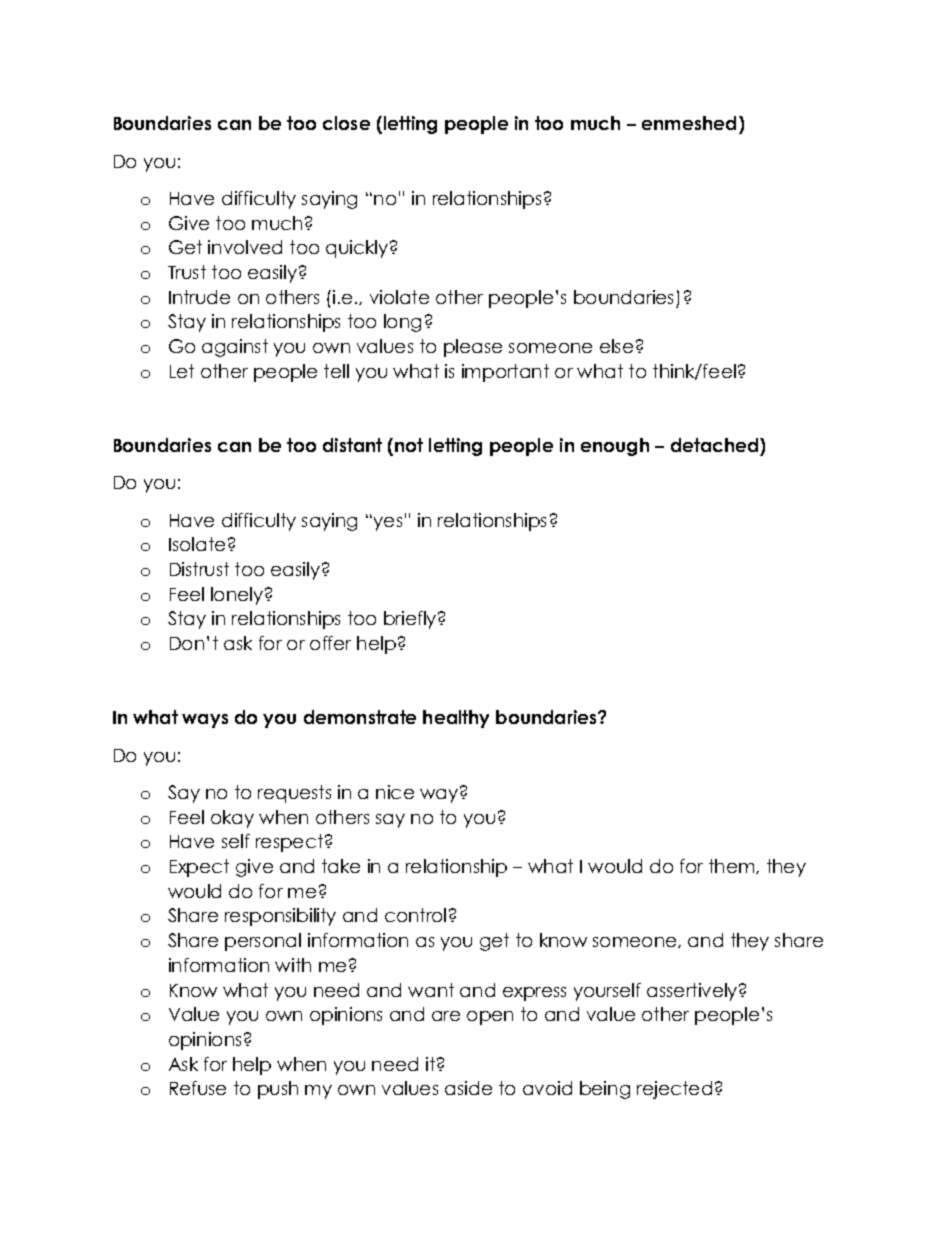 This screenshot has width=952, height=1233. I want to click on them, so click(733, 866).
